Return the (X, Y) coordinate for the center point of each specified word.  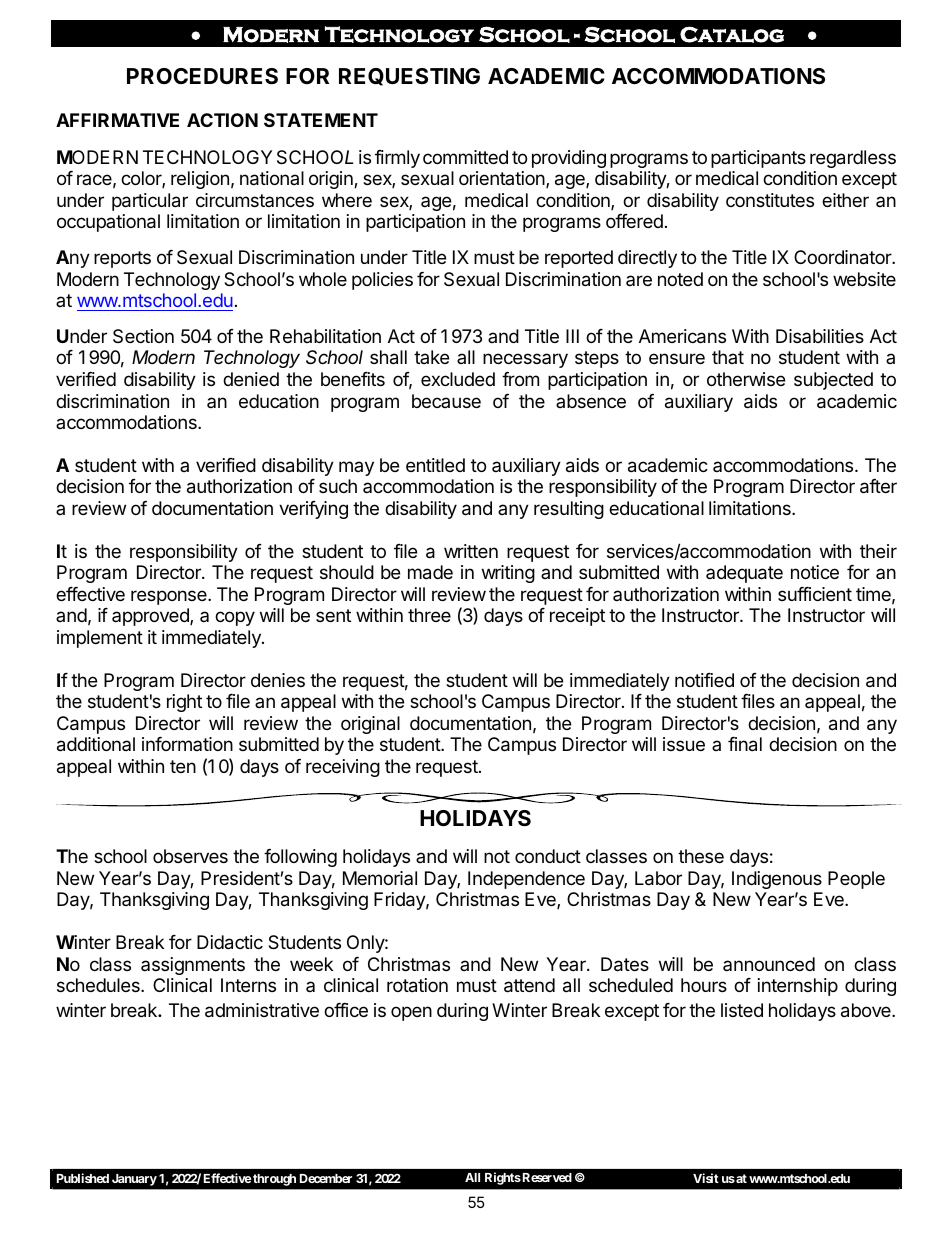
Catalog (732, 34)
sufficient (815, 594)
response (170, 597)
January (134, 1180)
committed (465, 157)
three (429, 615)
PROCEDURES (202, 76)
